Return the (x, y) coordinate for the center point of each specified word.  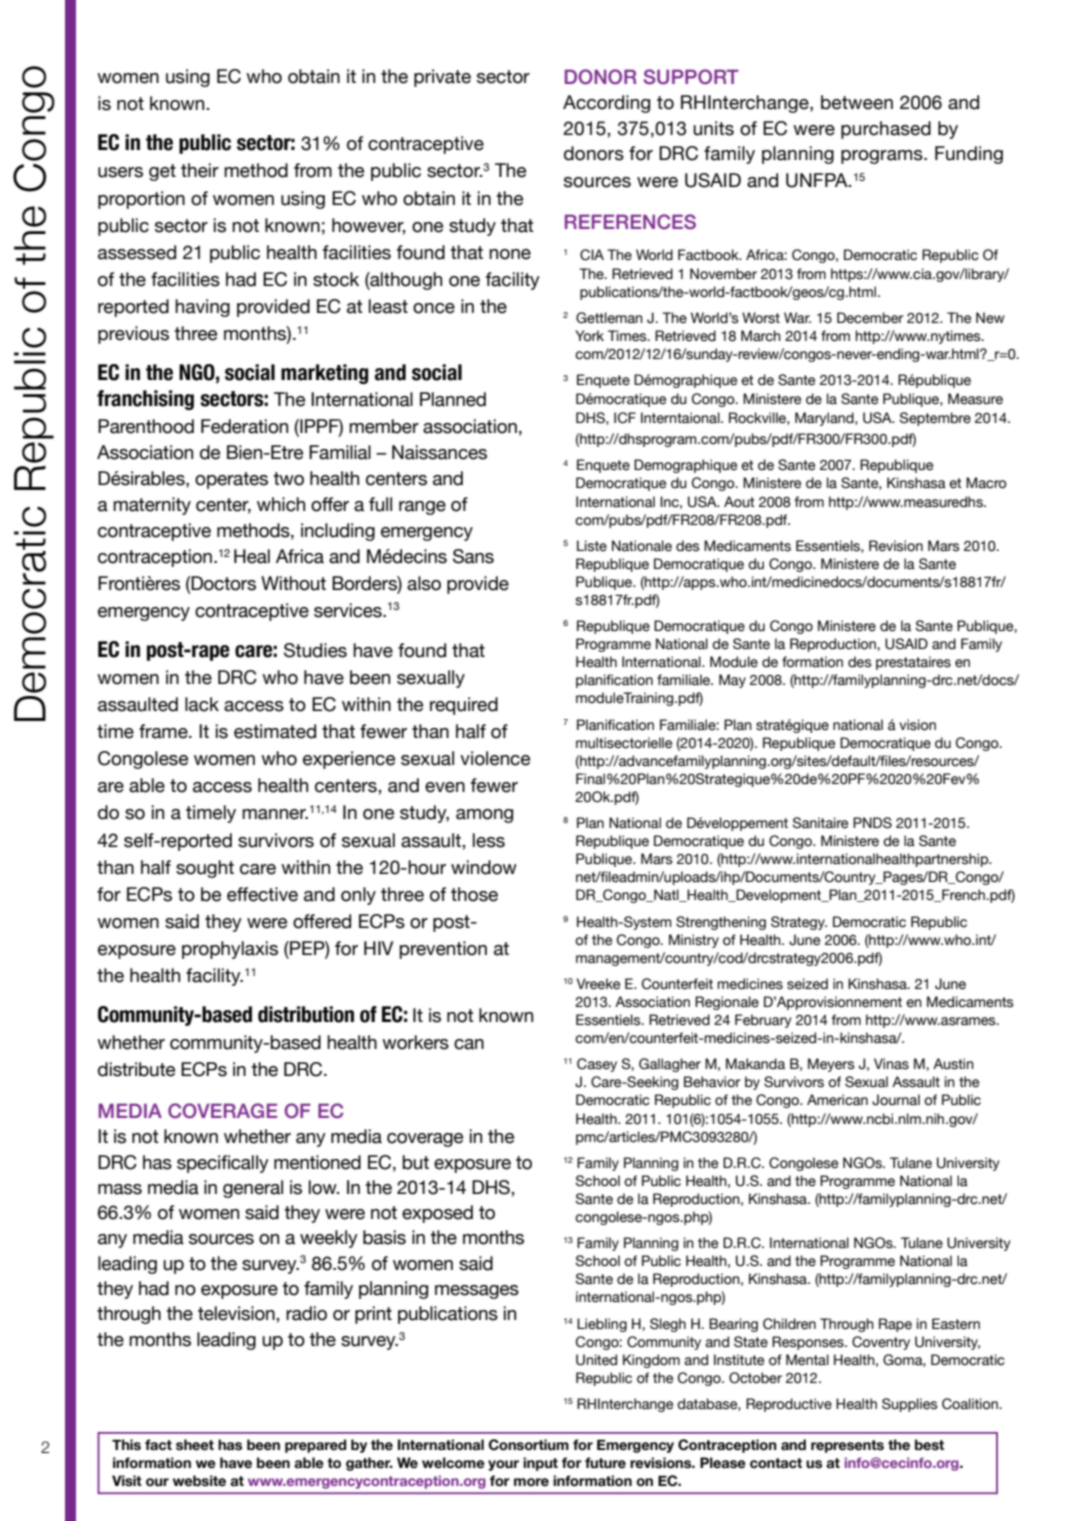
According (606, 104)
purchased (886, 130)
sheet (195, 1445)
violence (495, 758)
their (200, 170)
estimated (275, 731)
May (732, 681)
